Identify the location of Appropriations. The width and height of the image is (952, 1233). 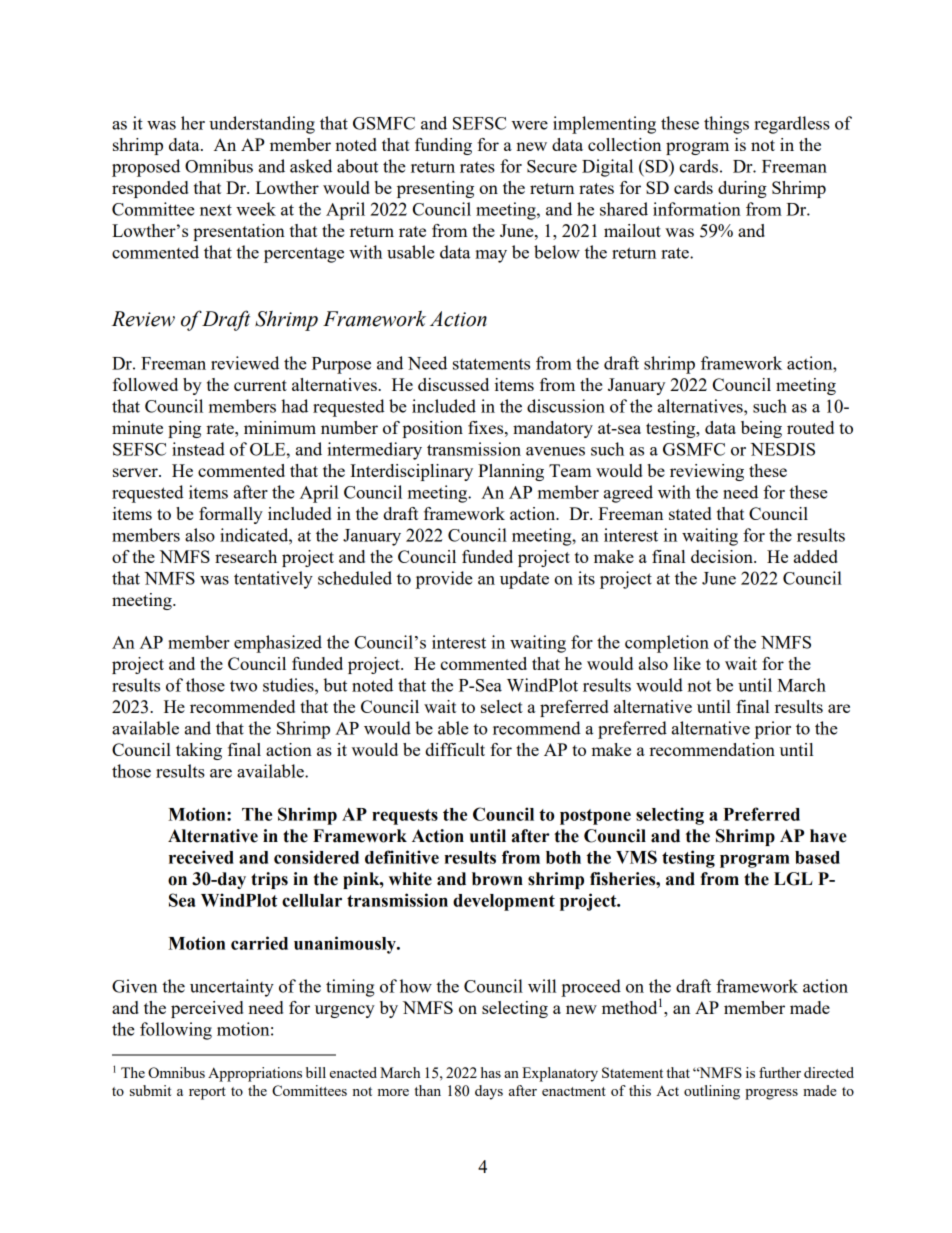
(255, 1074).
